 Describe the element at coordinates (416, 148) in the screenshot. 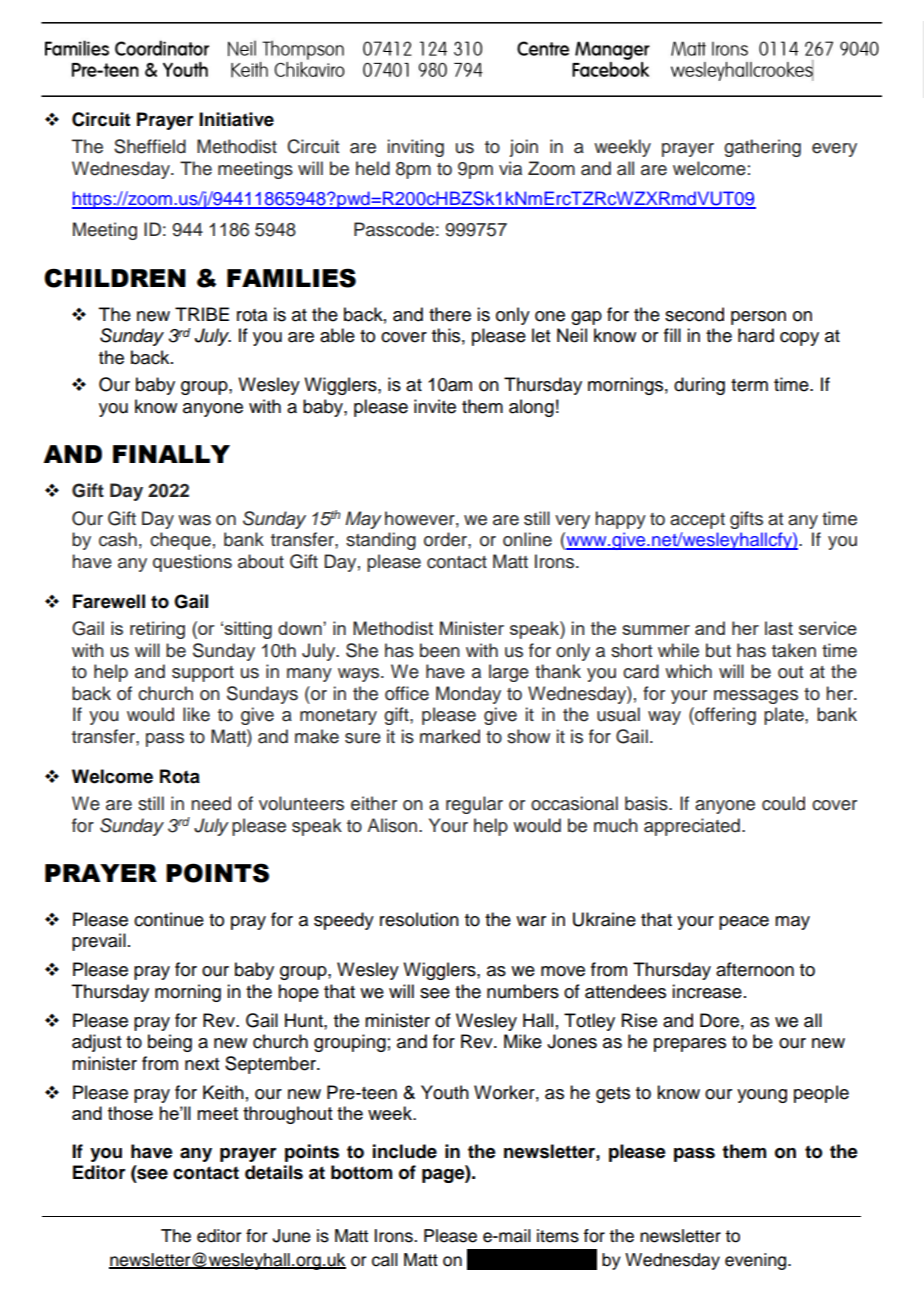

I see `inviting` at that location.
